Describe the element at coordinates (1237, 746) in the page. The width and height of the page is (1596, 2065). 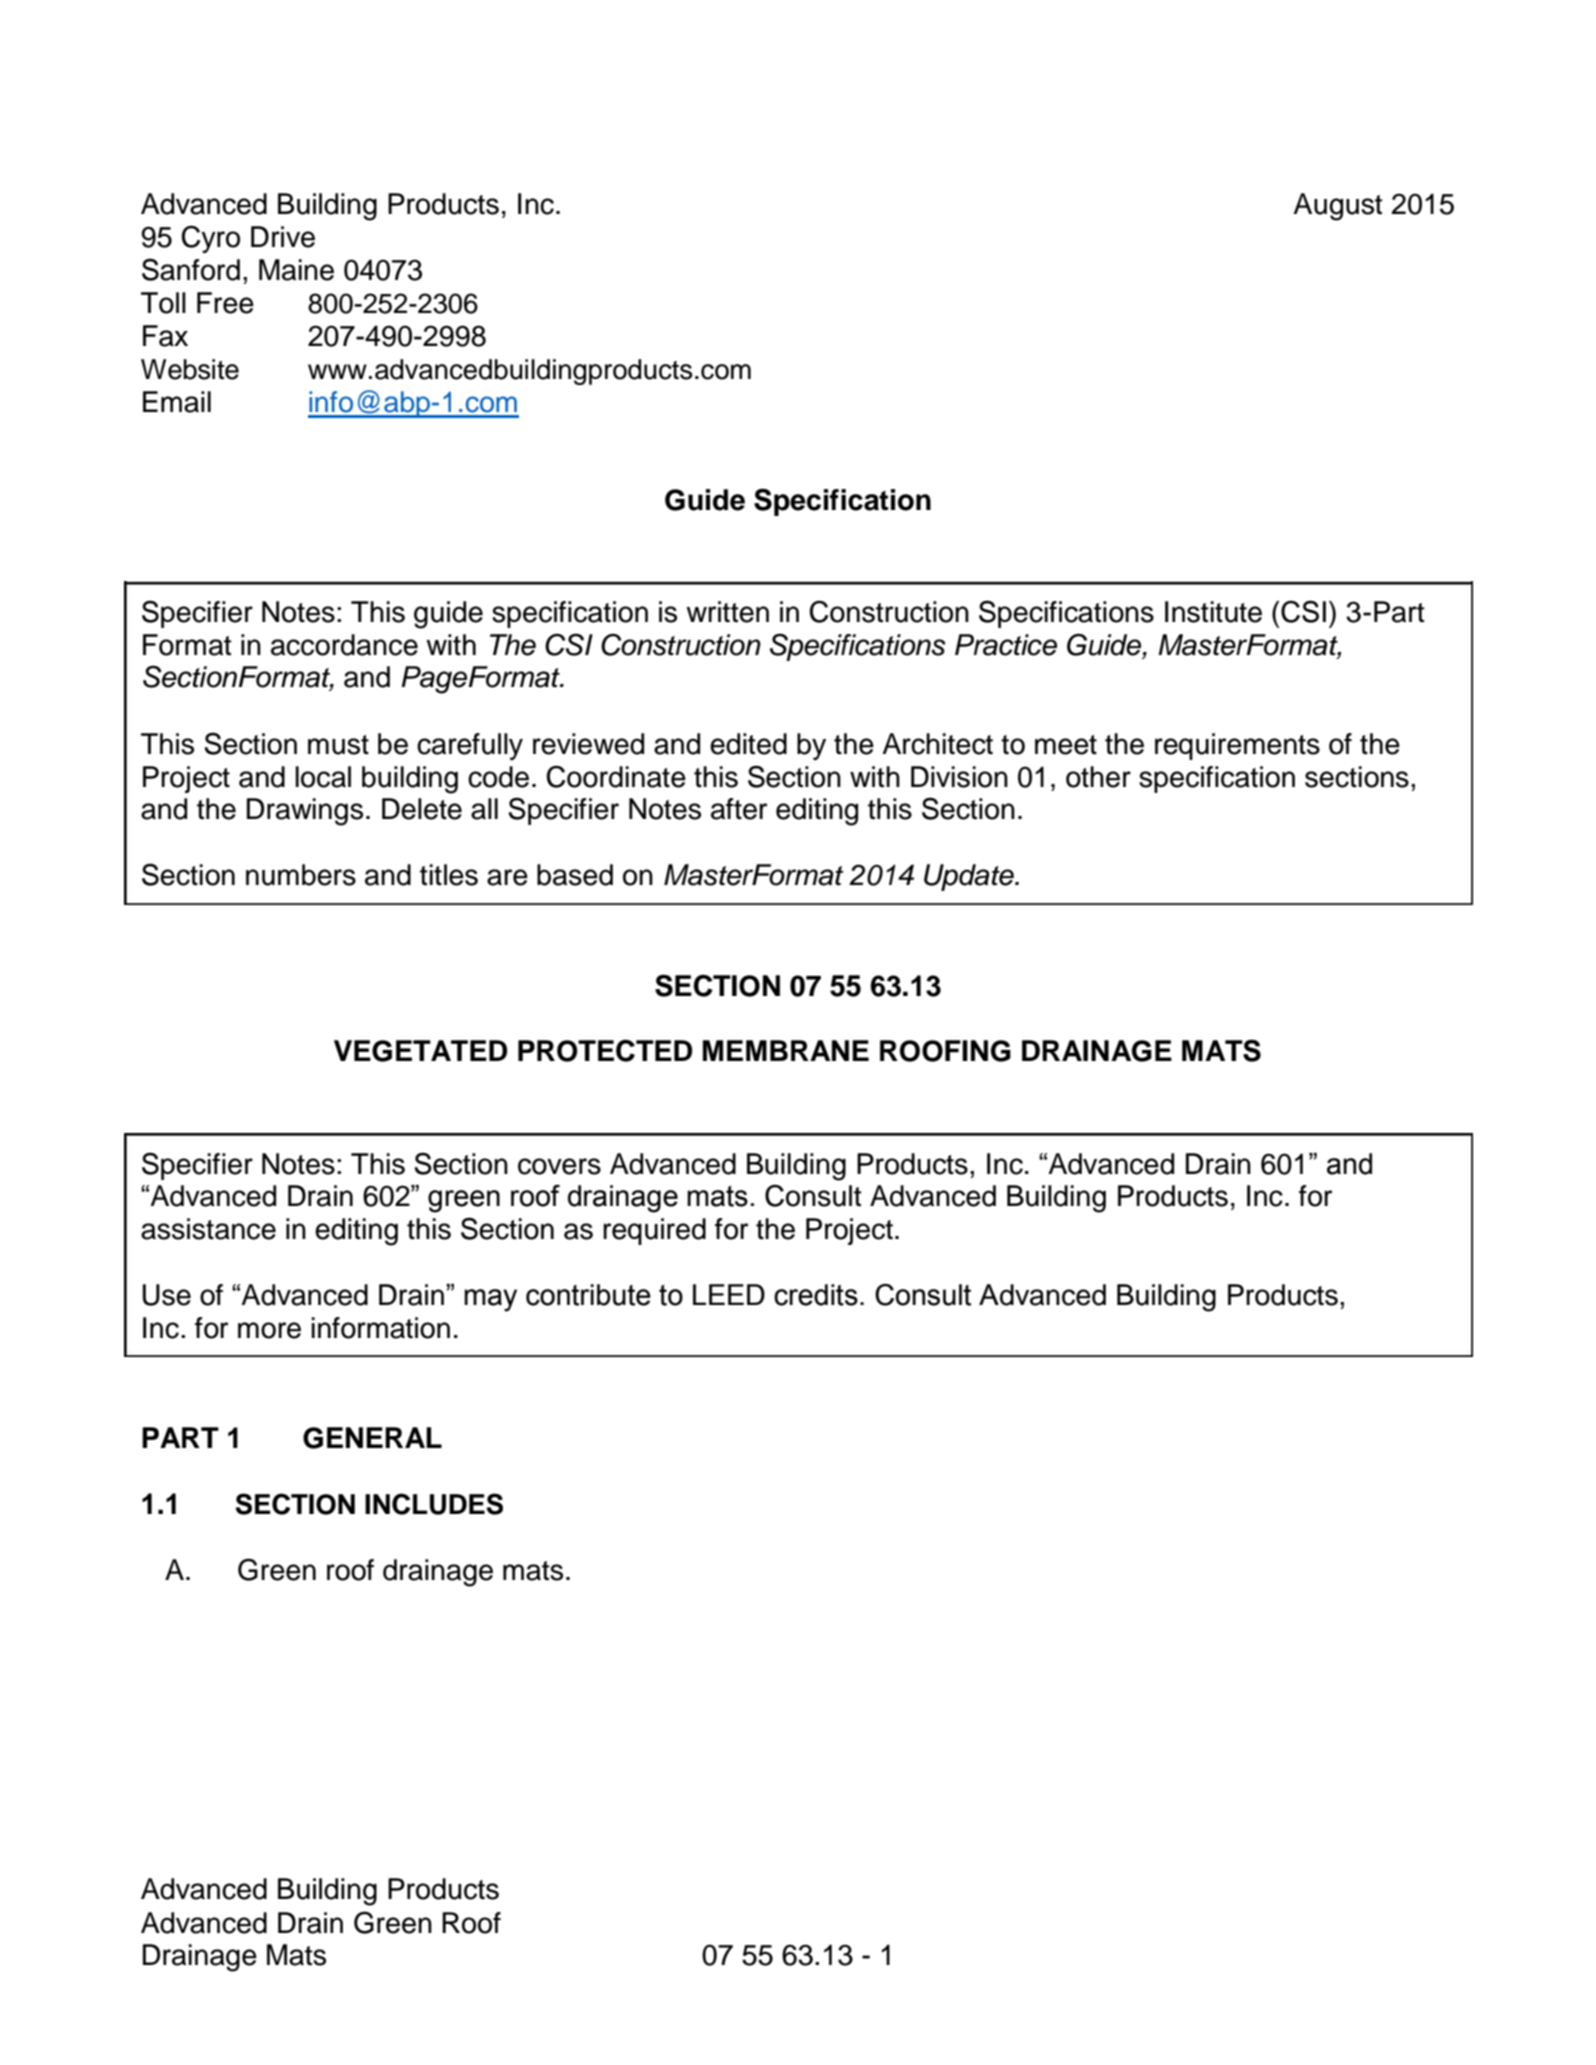
I see `requirements` at that location.
